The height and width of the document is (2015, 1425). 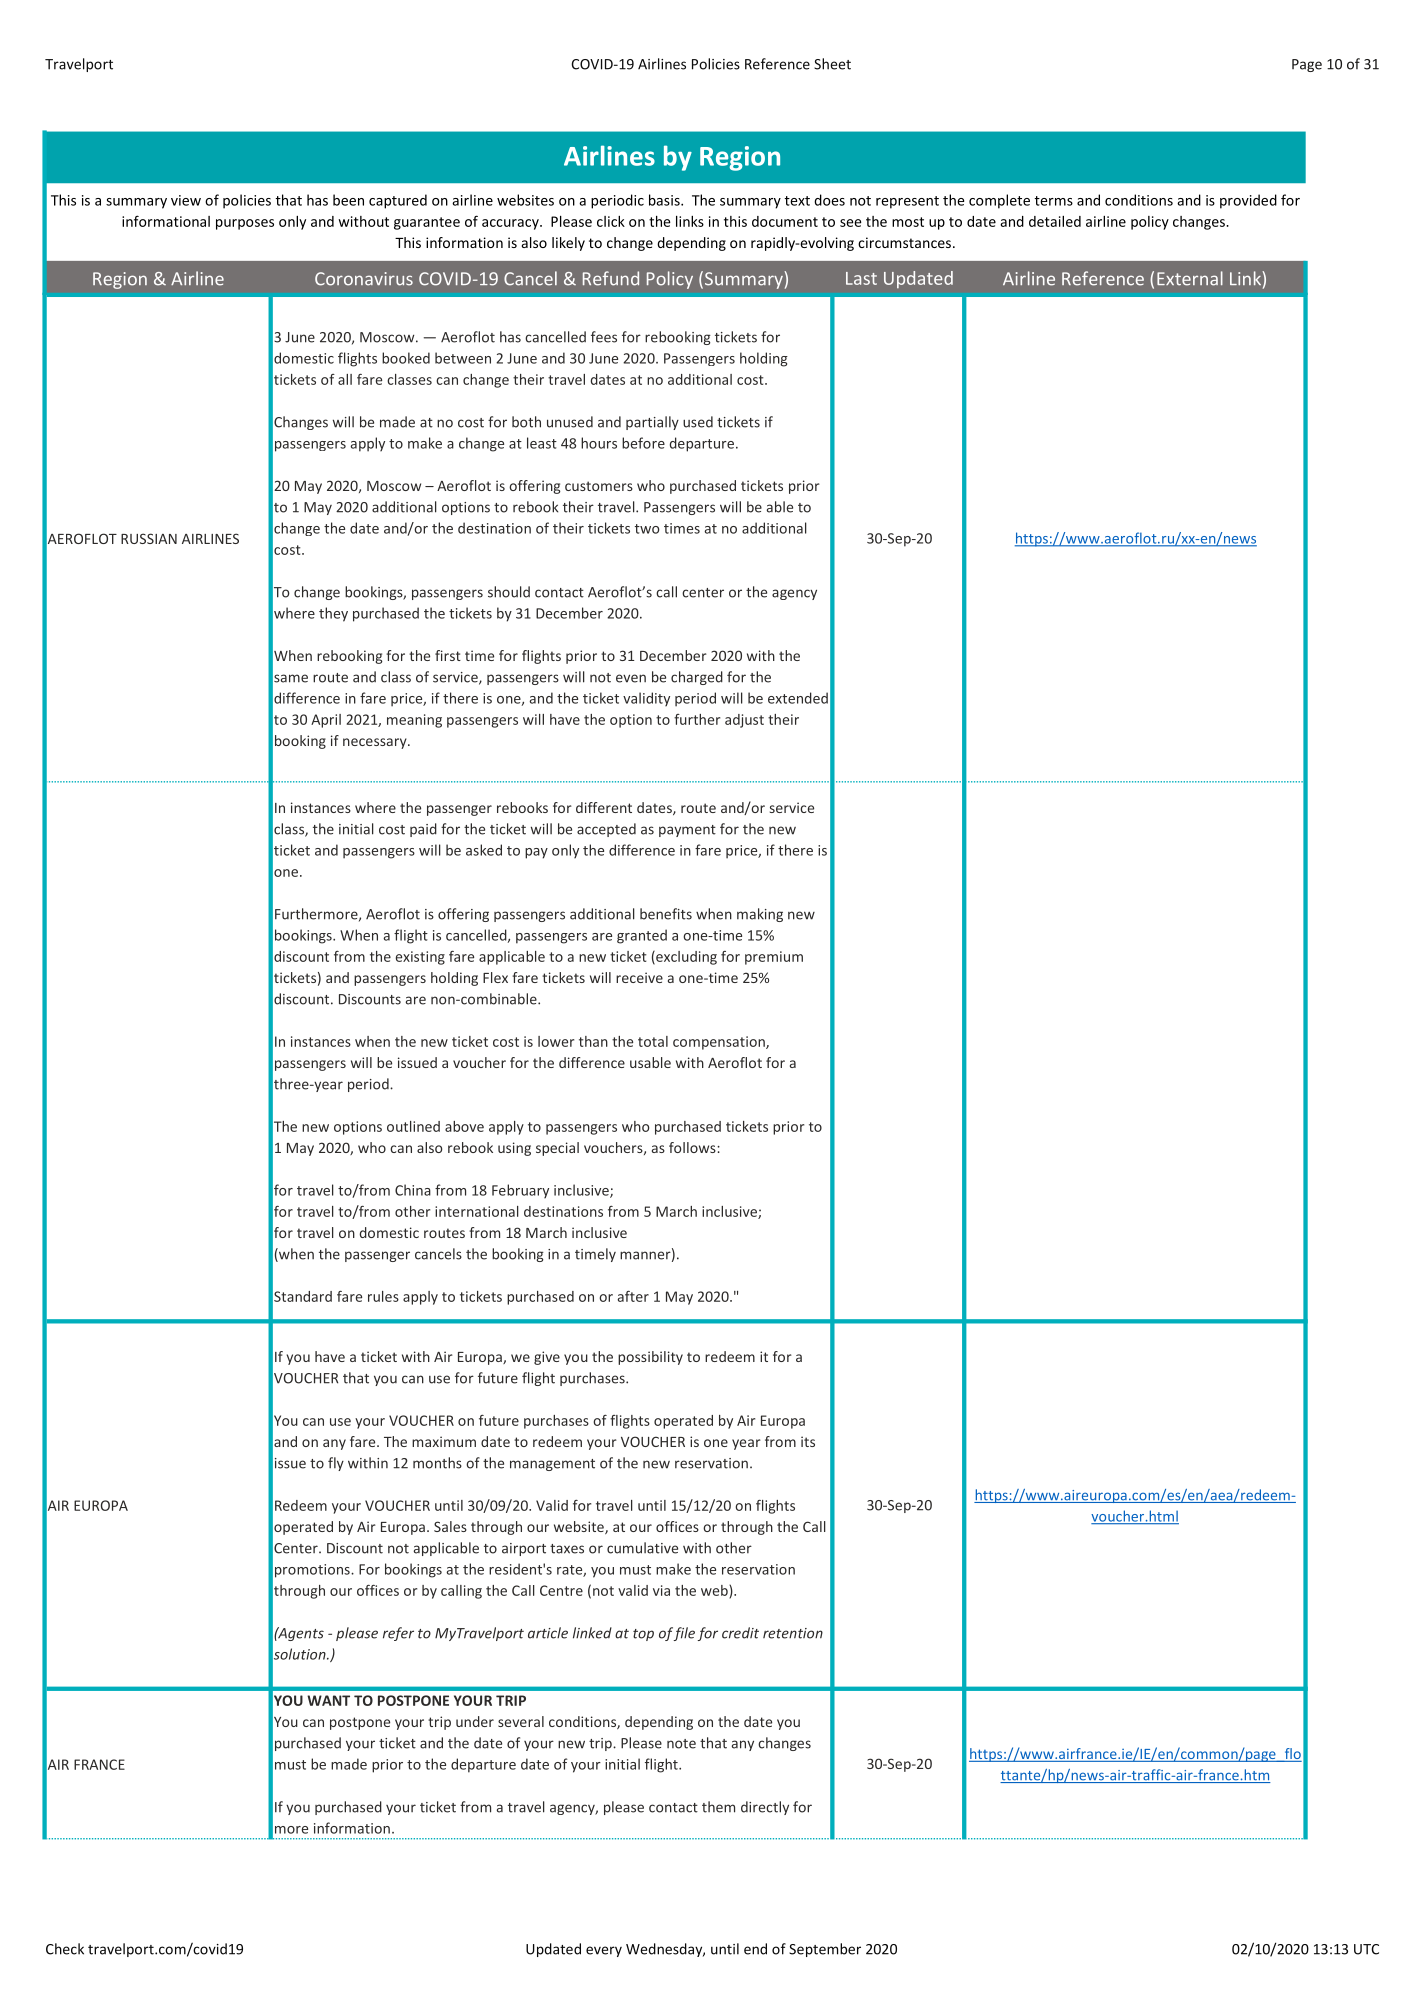 I want to click on them, so click(x=718, y=1807).
